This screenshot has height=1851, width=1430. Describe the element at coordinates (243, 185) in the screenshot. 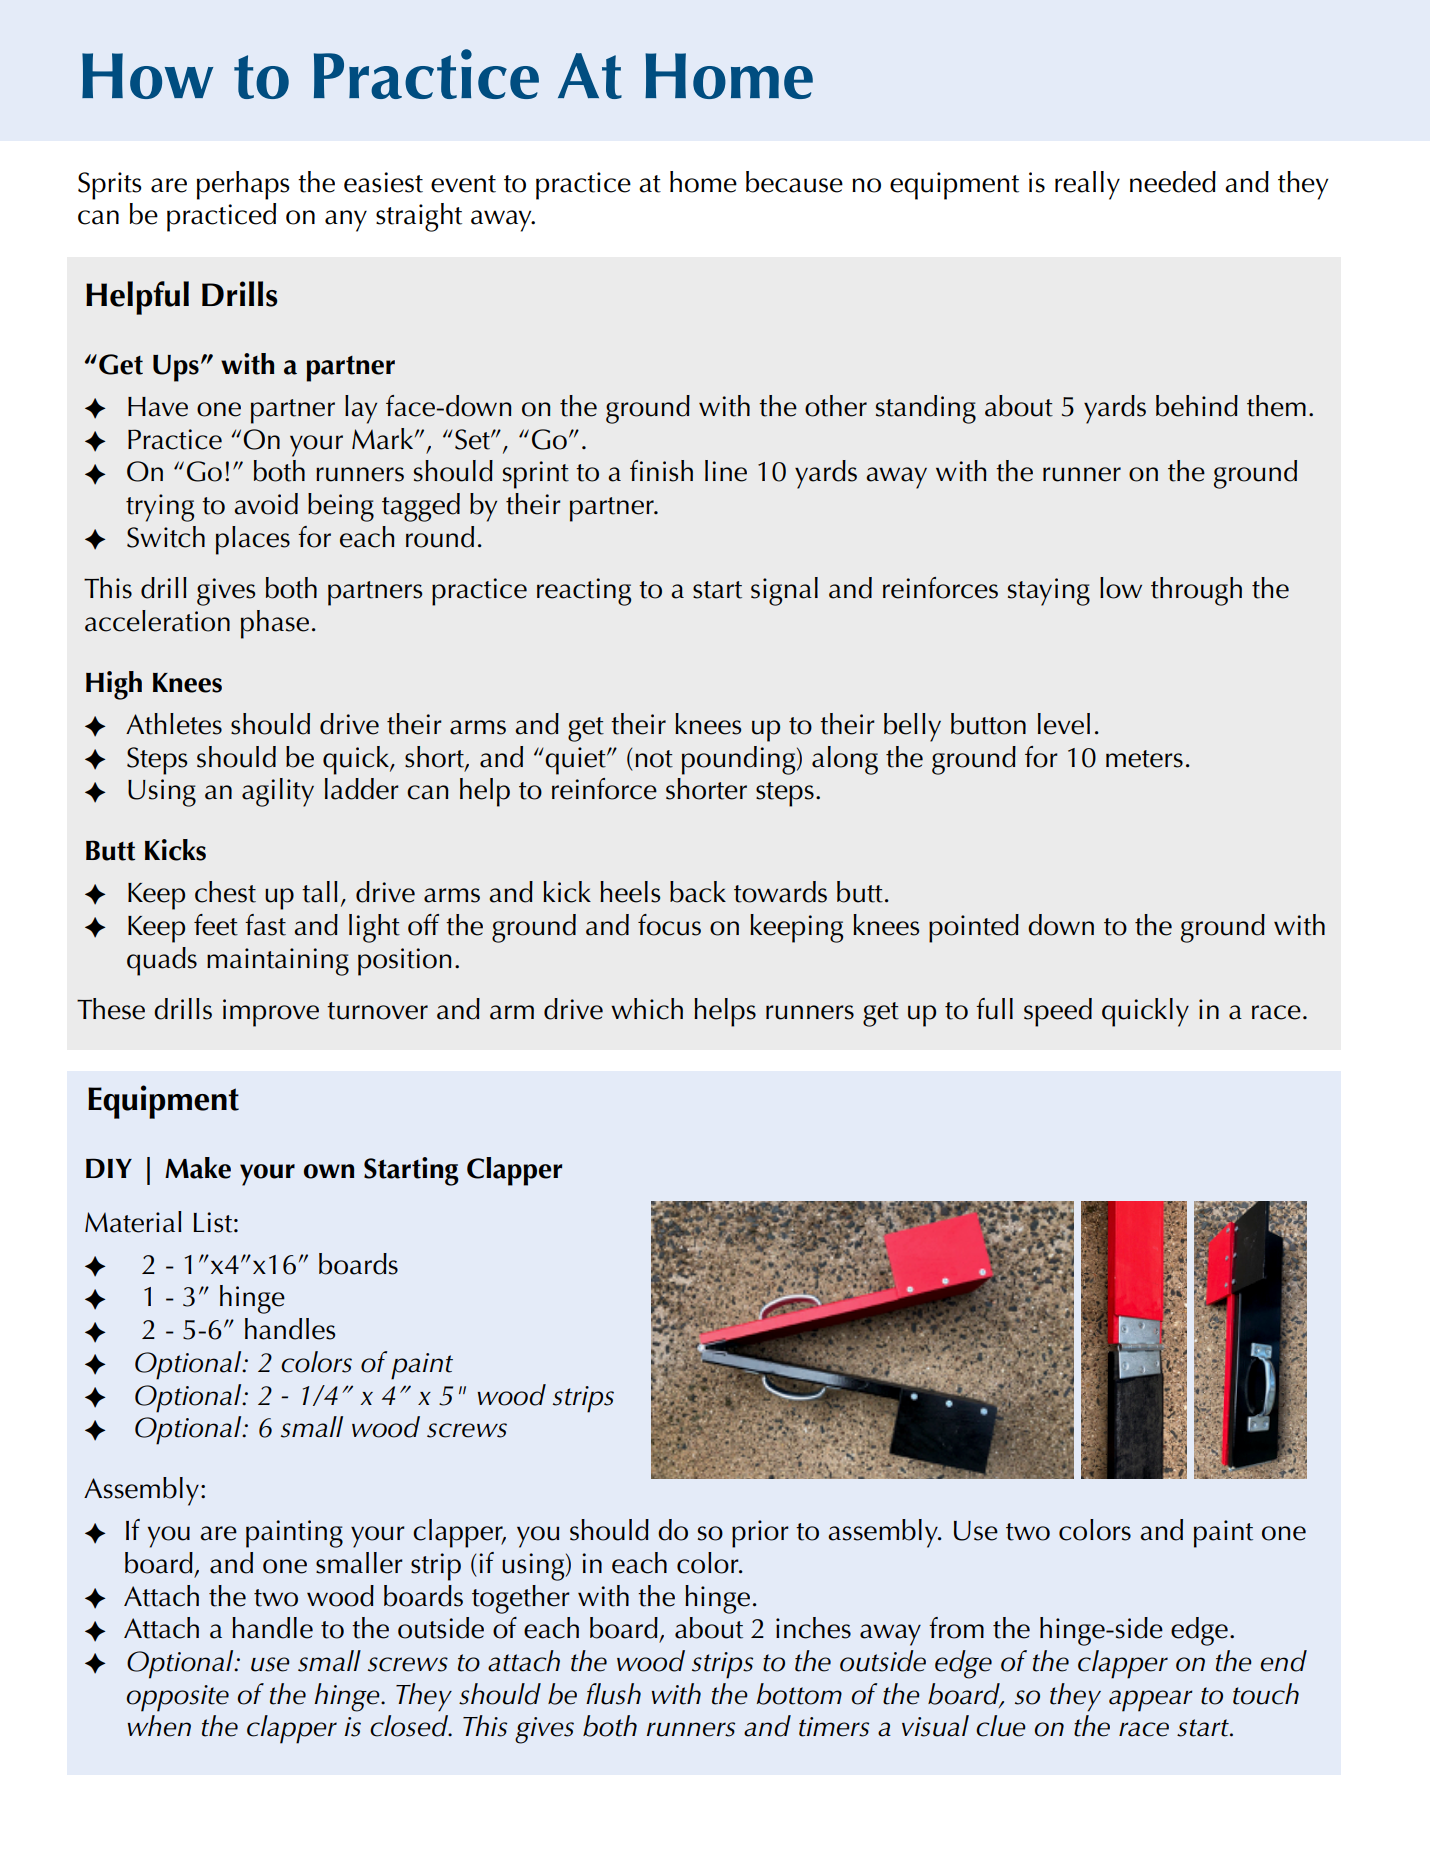

I see `perhaps` at that location.
